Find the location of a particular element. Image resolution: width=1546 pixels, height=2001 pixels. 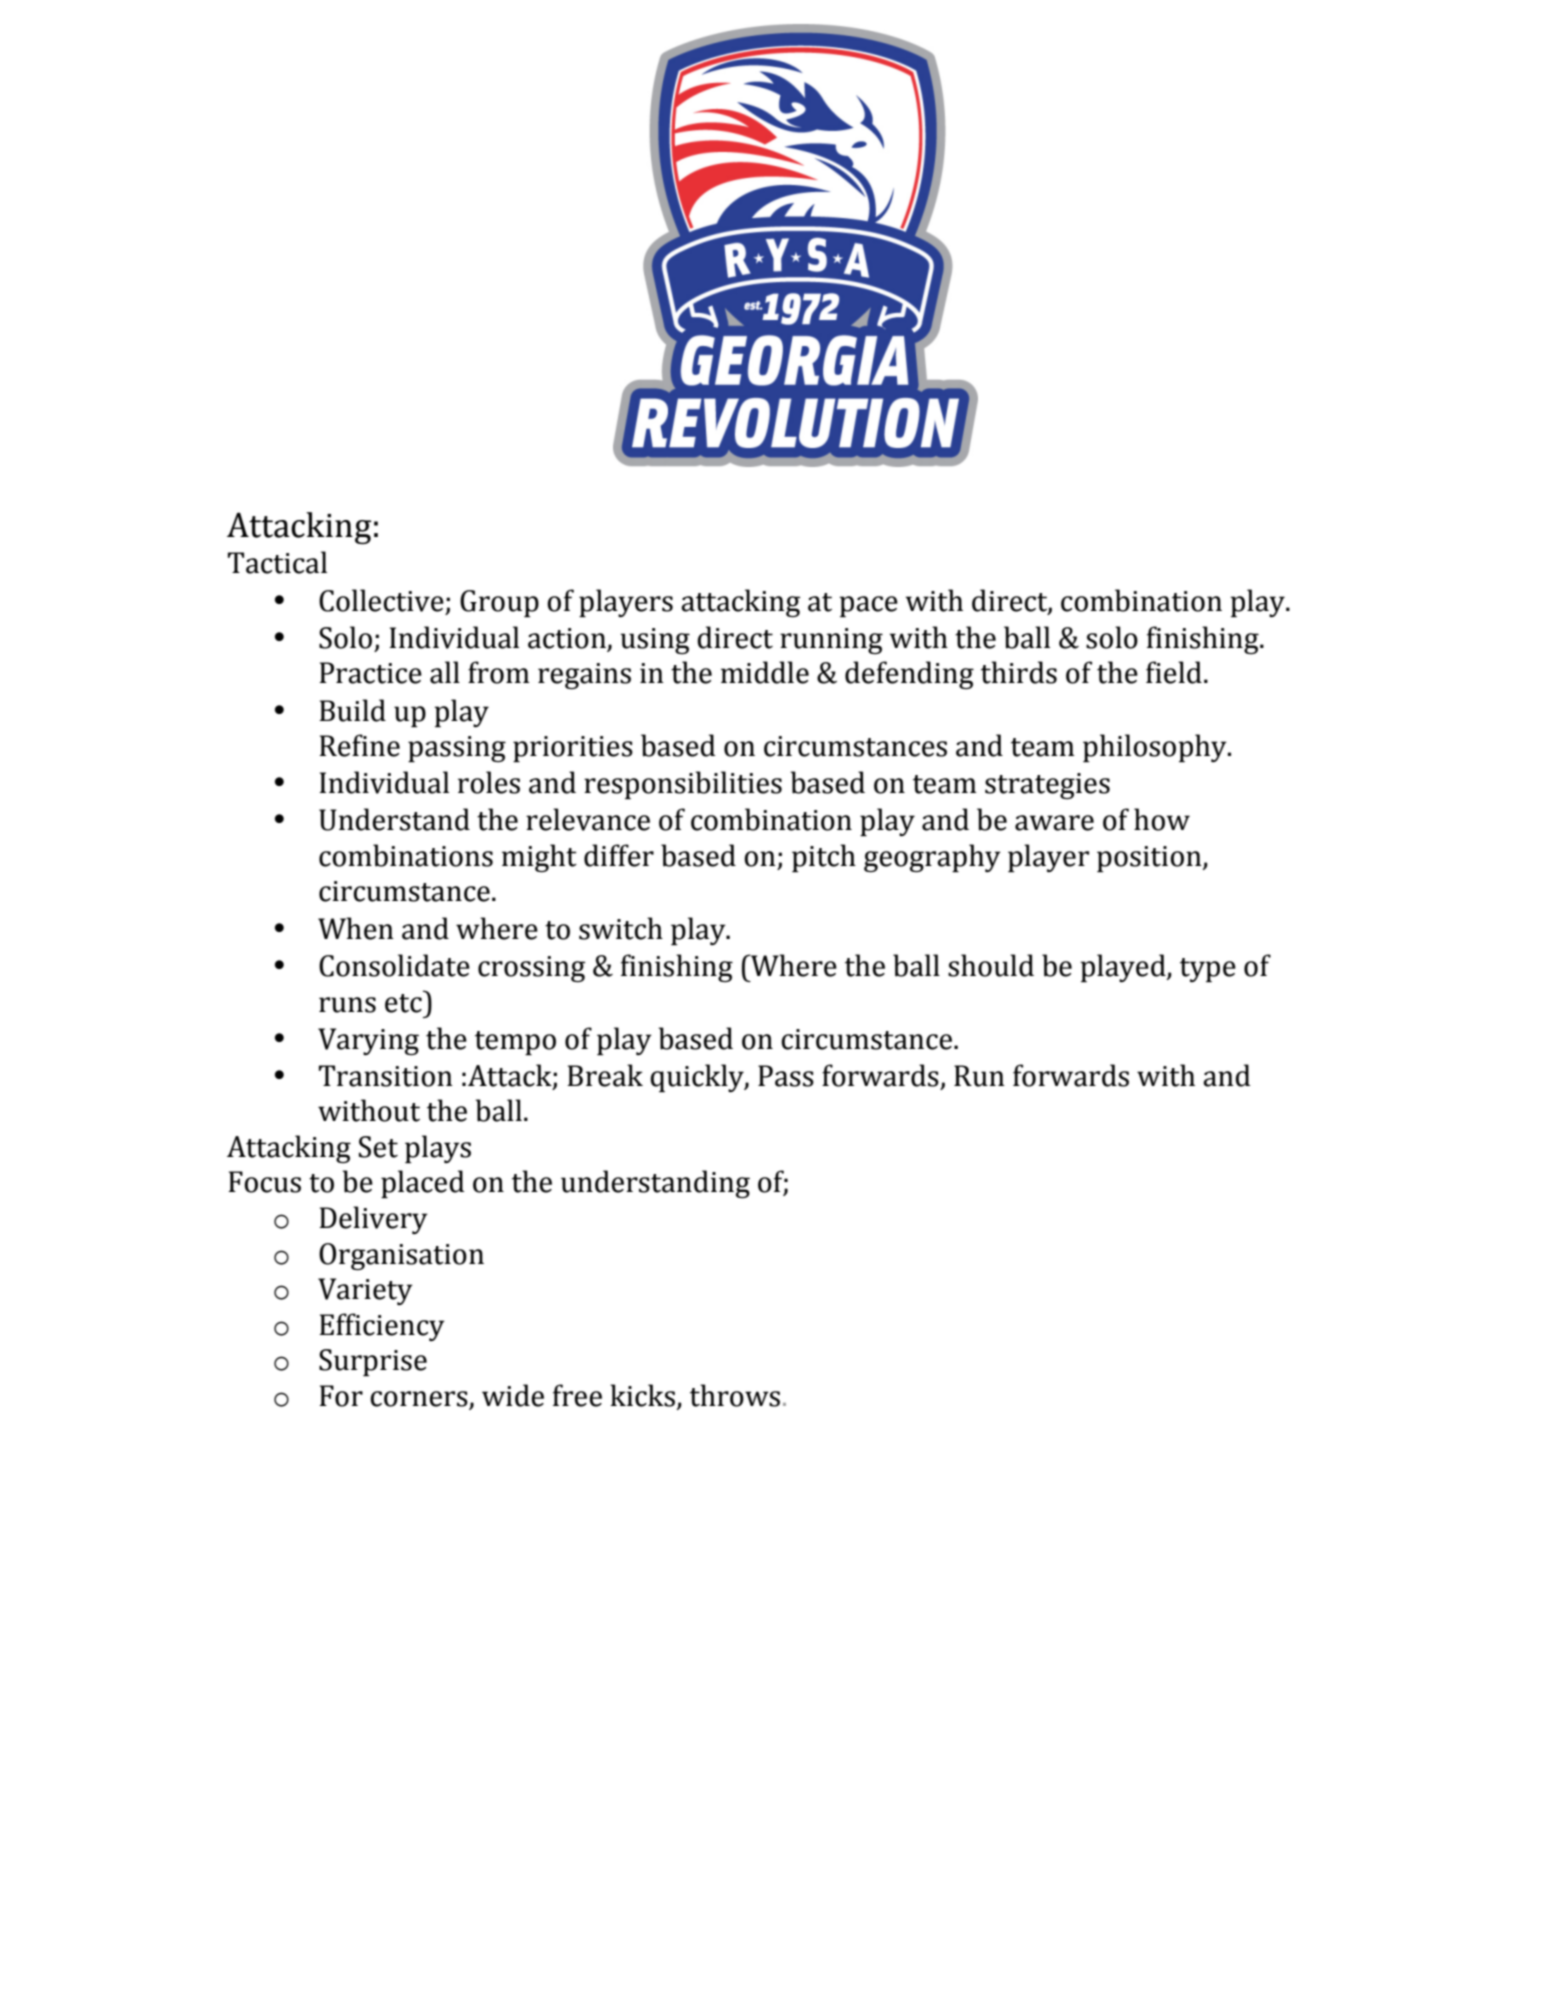

Consolidate is located at coordinates (394, 965).
